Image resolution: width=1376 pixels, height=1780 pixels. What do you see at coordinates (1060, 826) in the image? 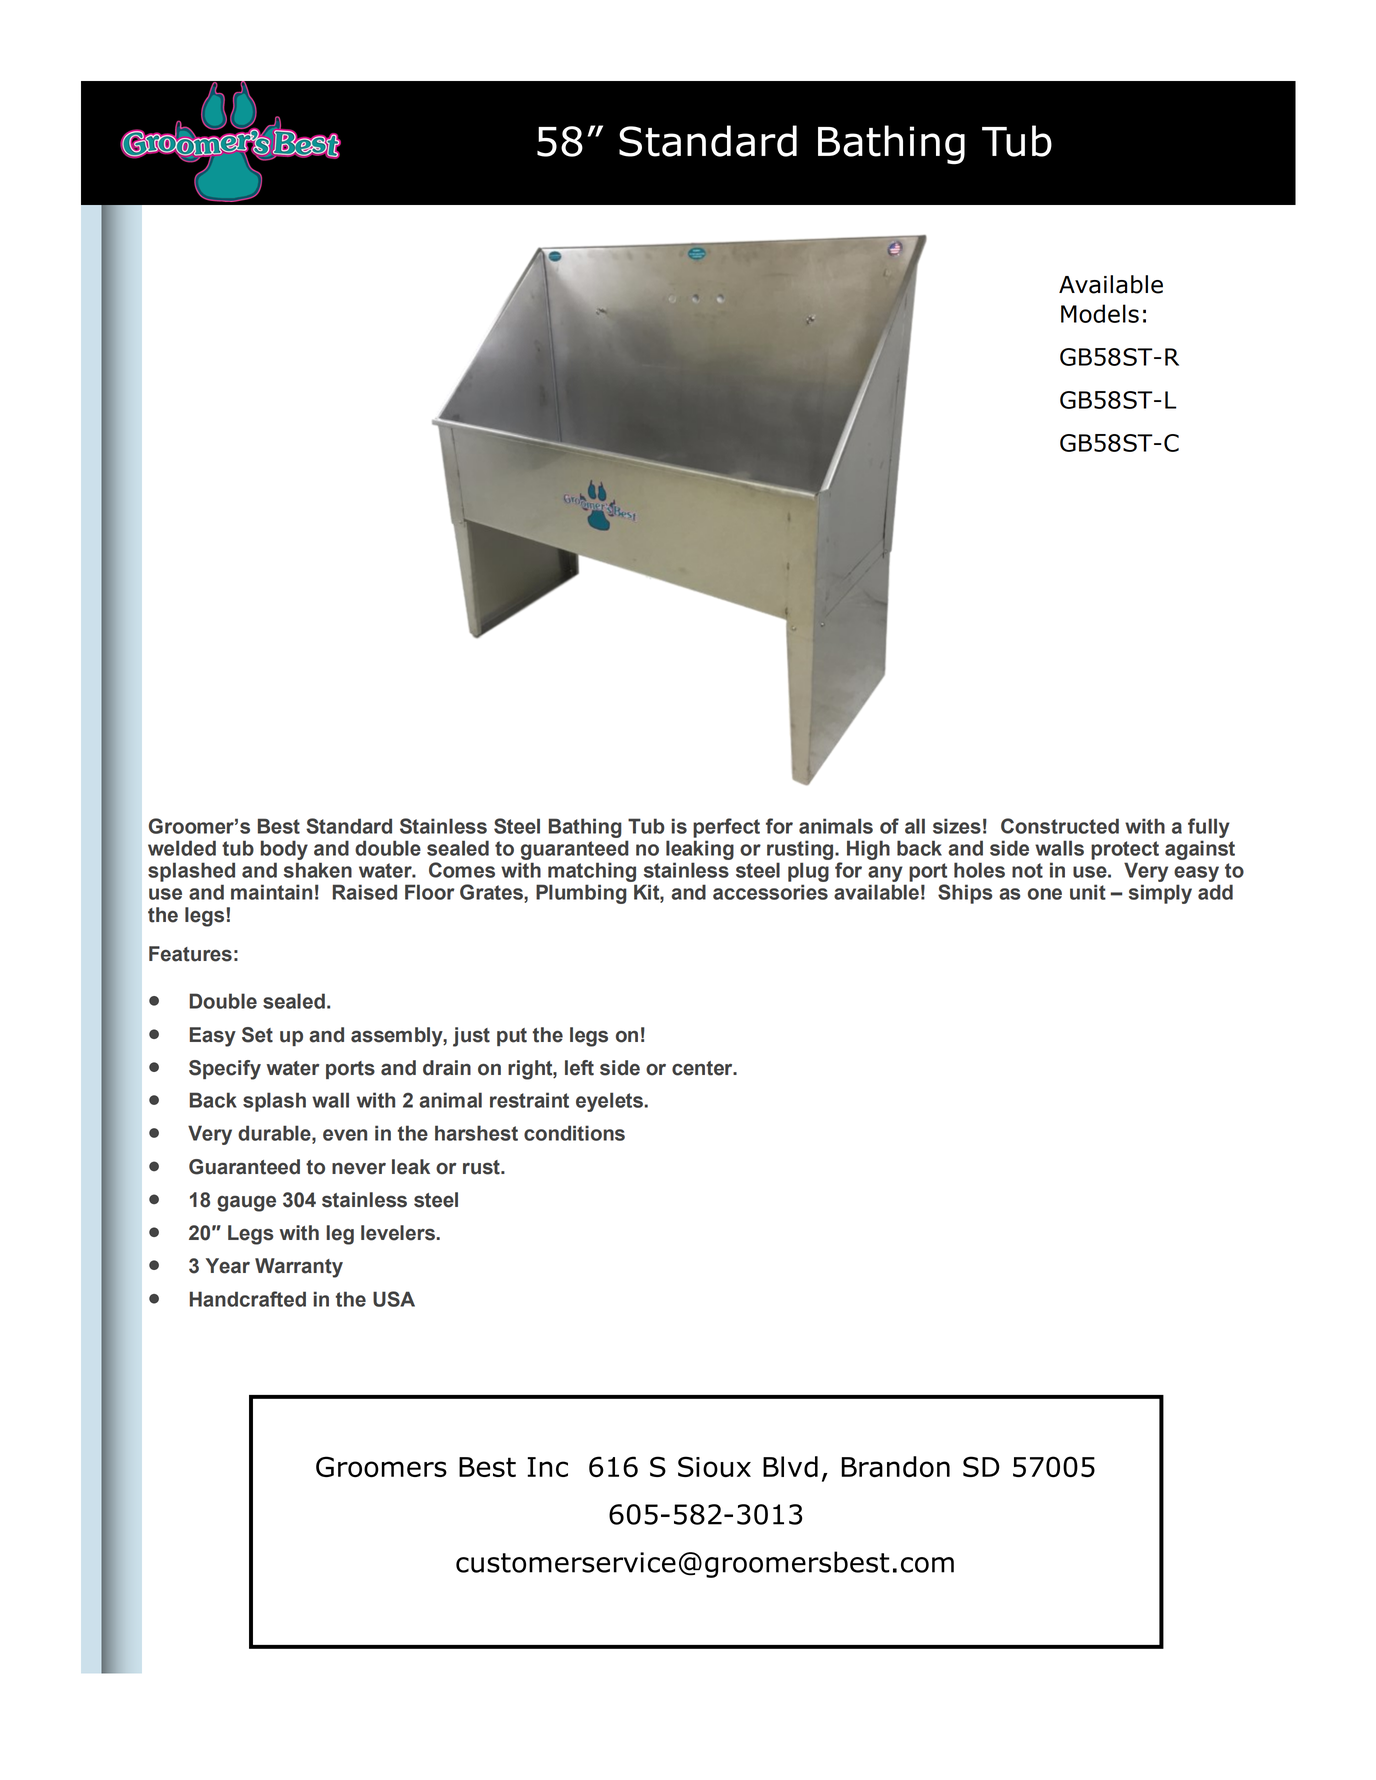
I see `Constructed` at bounding box center [1060, 826].
